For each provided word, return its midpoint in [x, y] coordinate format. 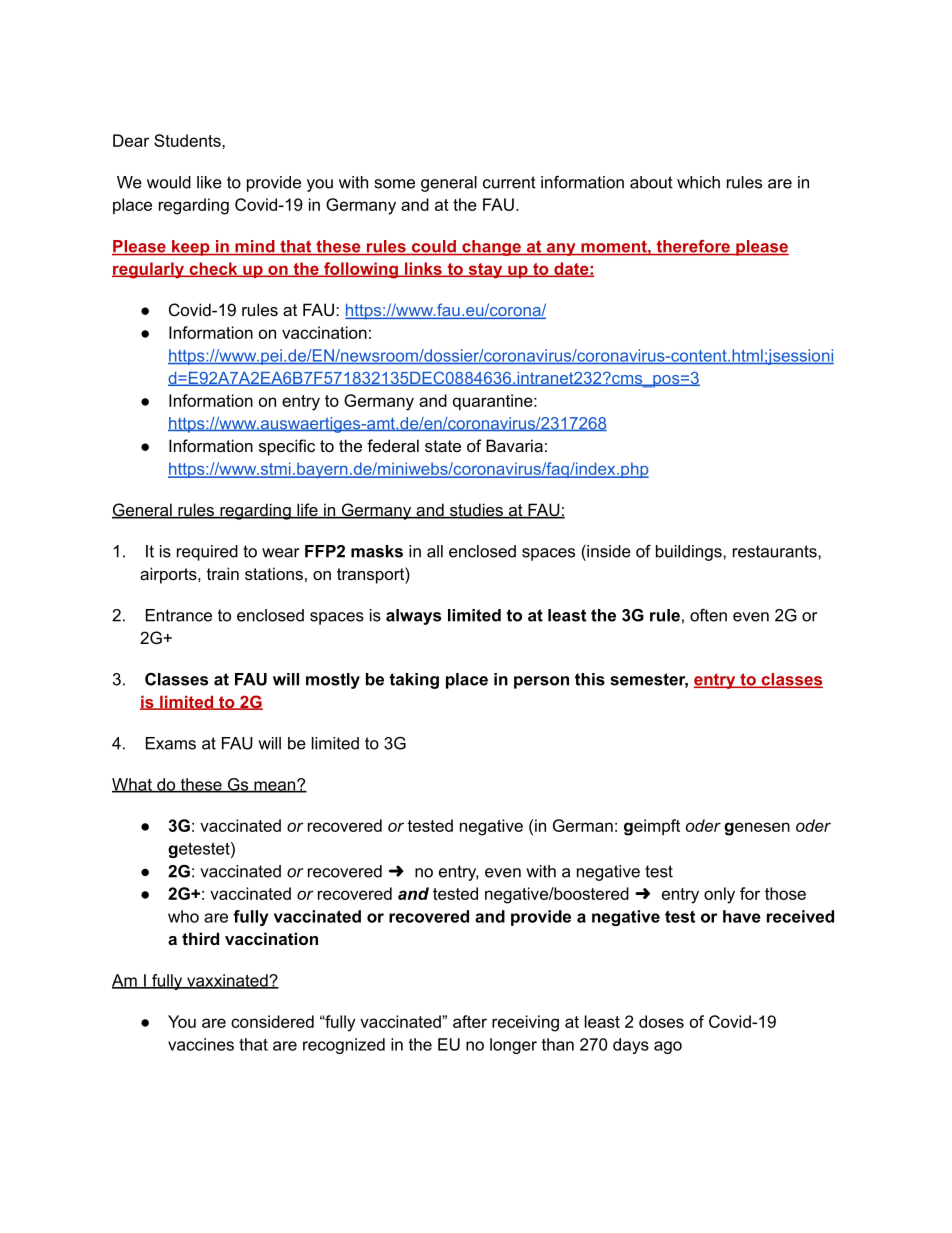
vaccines [201, 1044]
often [708, 615]
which [698, 182]
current [509, 182]
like [209, 182]
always [413, 617]
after [470, 1021]
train [223, 573]
